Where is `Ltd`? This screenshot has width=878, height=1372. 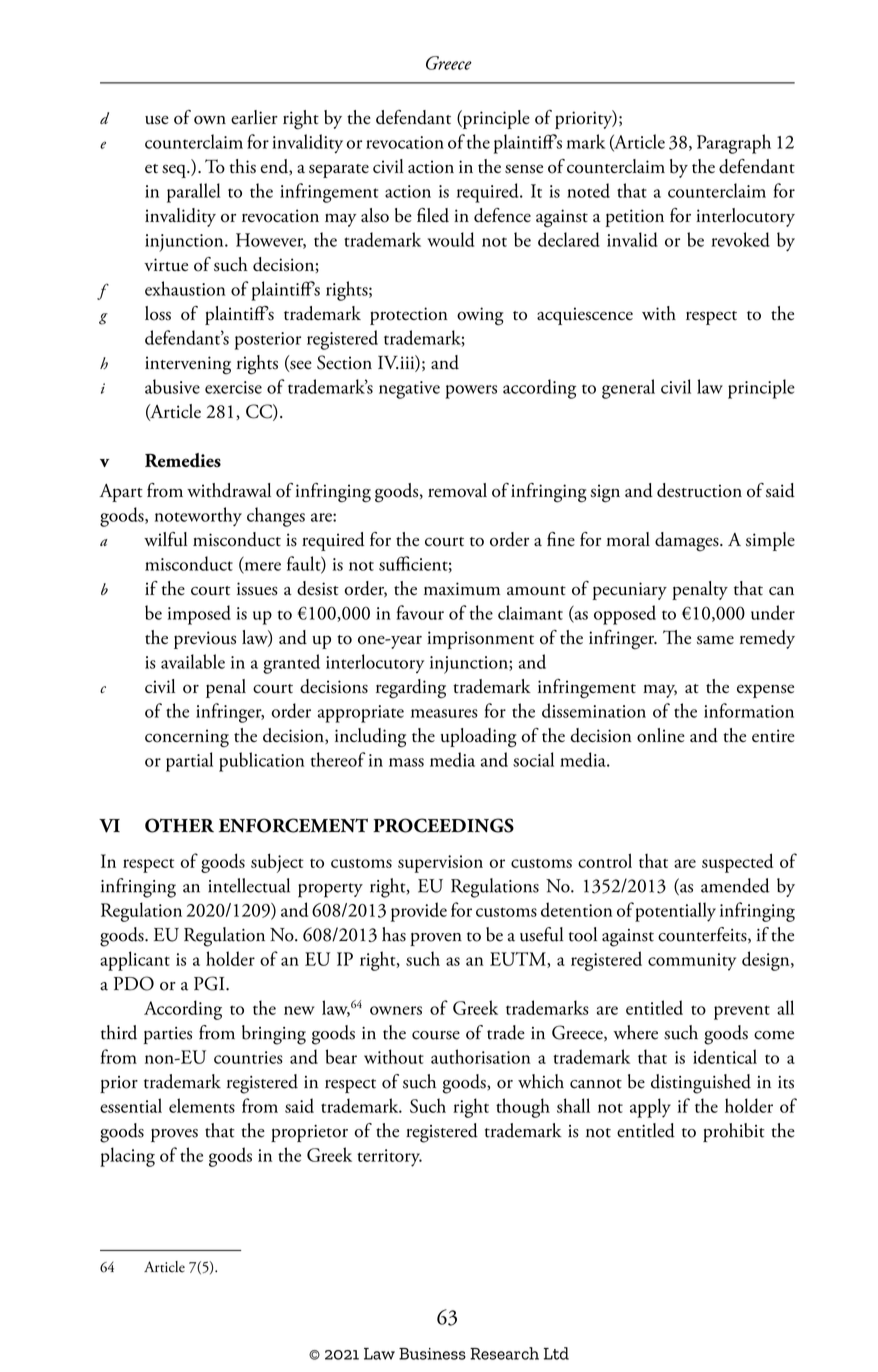
Ltd is located at coordinates (556, 1353).
